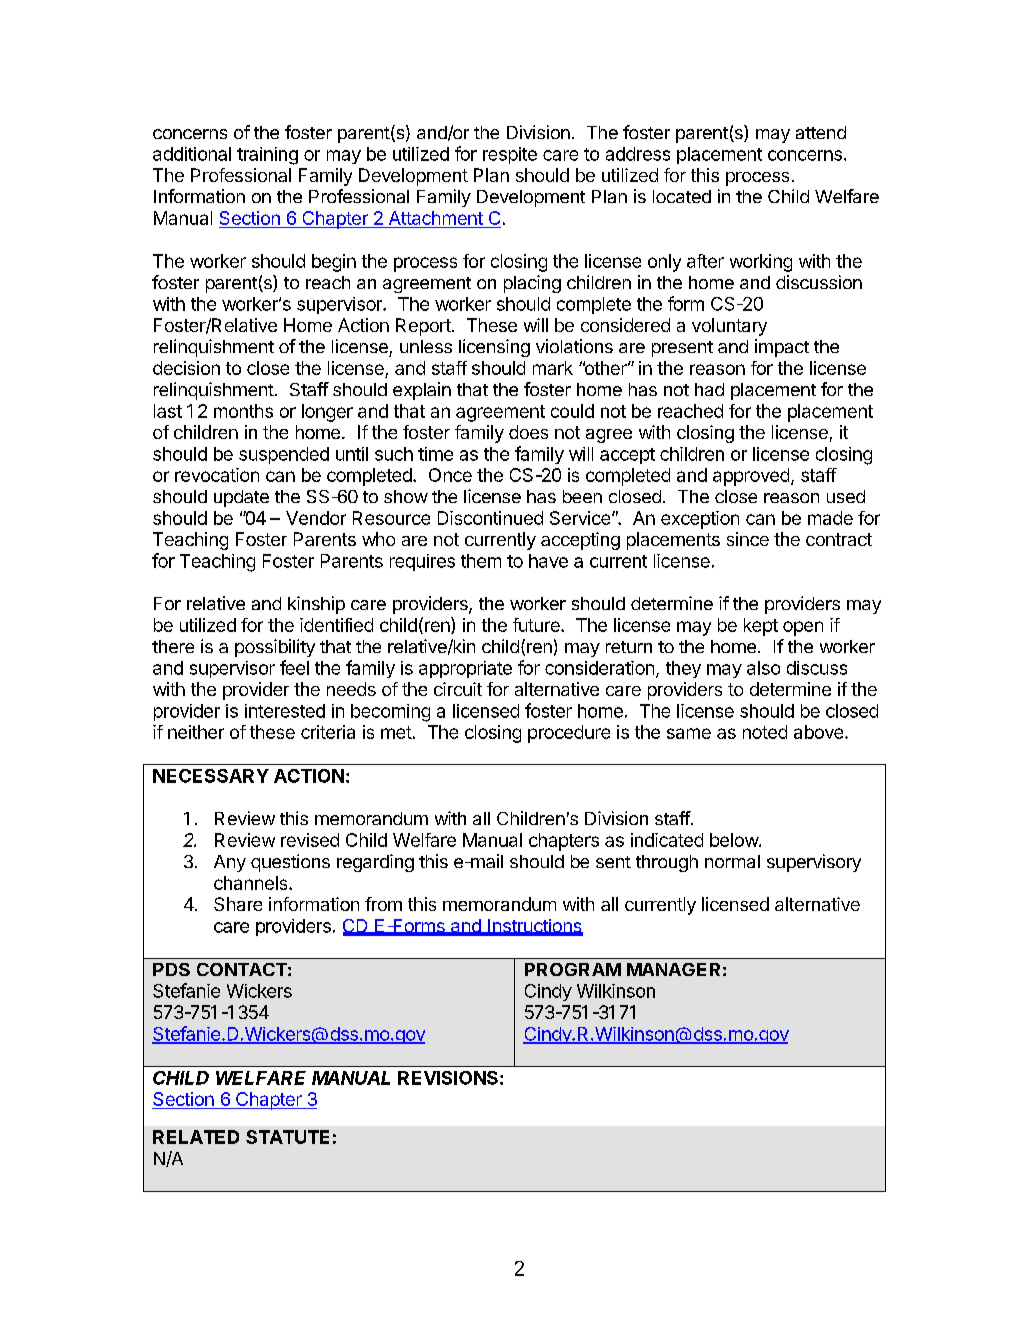  What do you see at coordinates (267, 156) in the screenshot?
I see `training` at bounding box center [267, 156].
